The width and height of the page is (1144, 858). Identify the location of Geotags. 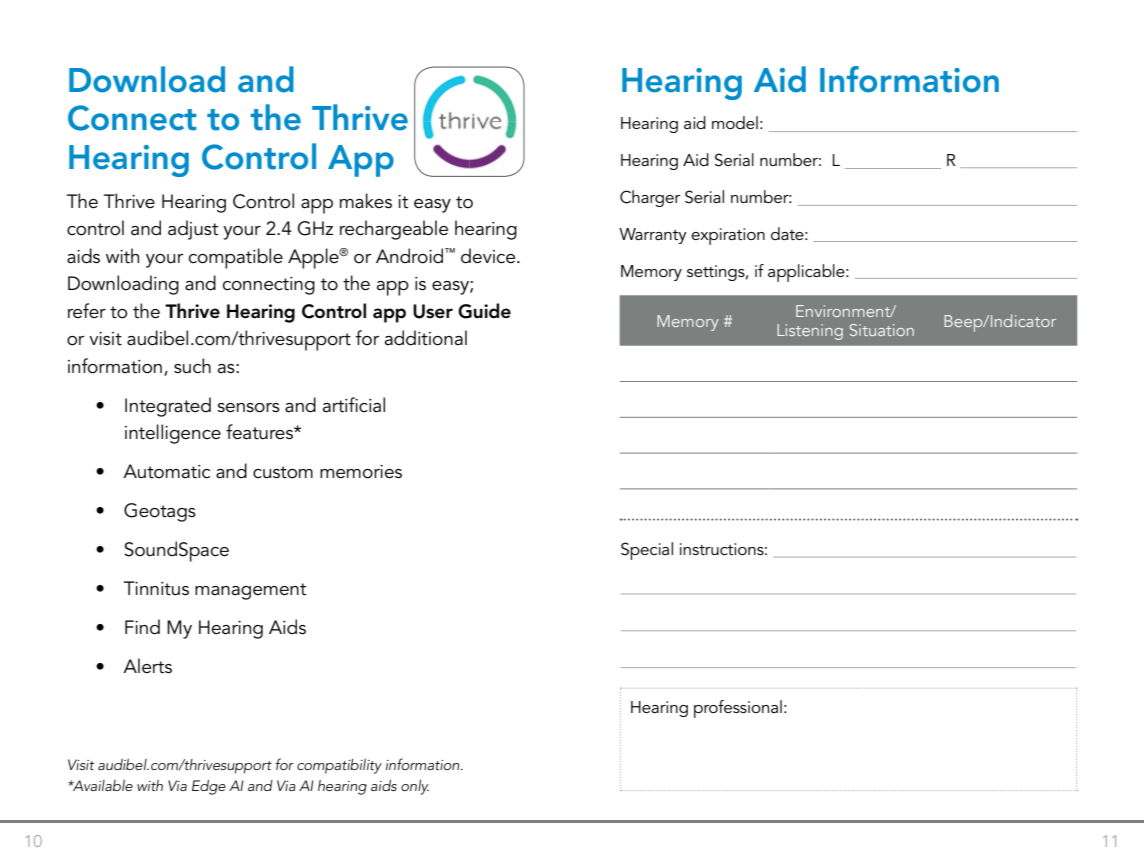
(160, 512).
